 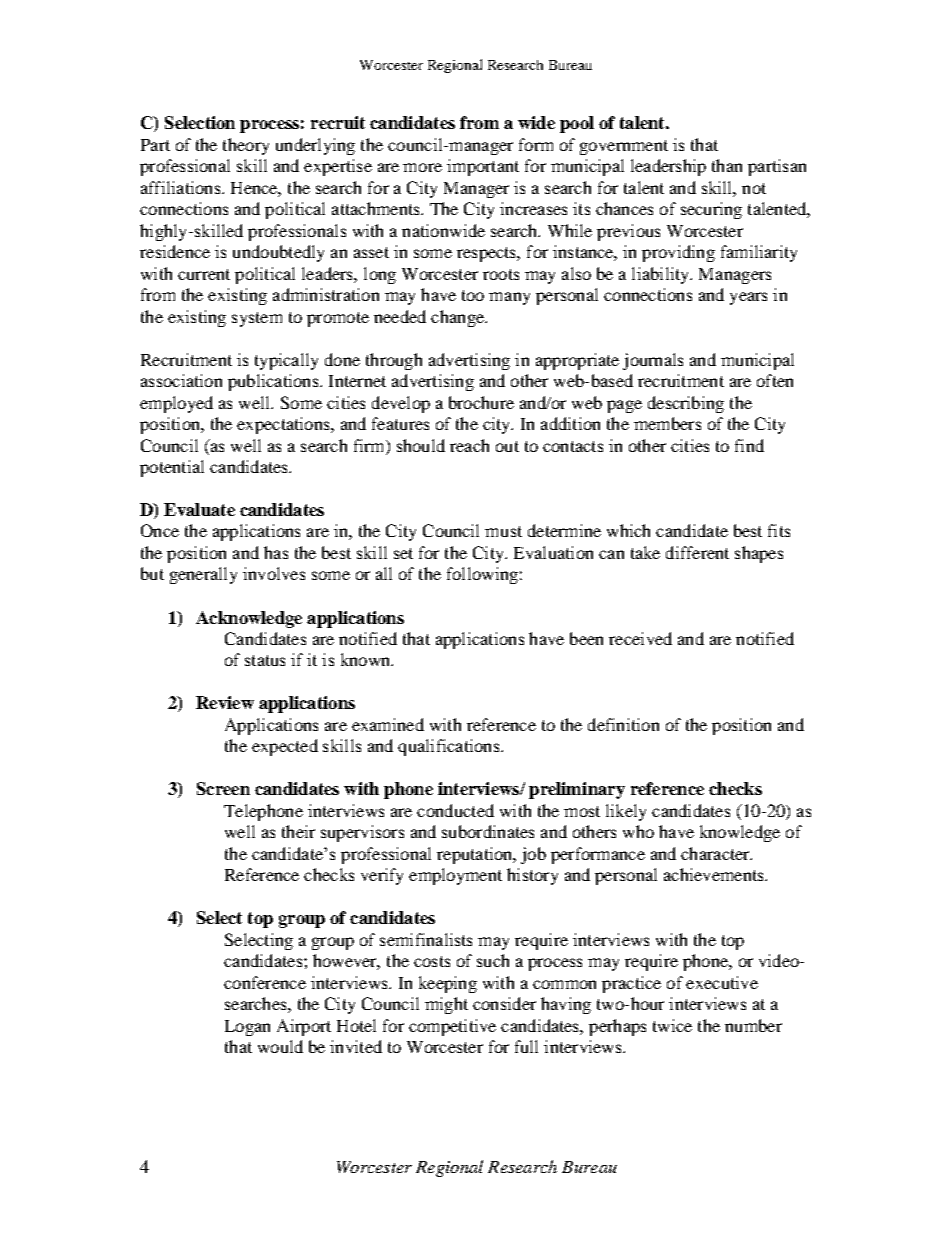 What do you see at coordinates (727, 165) in the page?
I see `than` at bounding box center [727, 165].
